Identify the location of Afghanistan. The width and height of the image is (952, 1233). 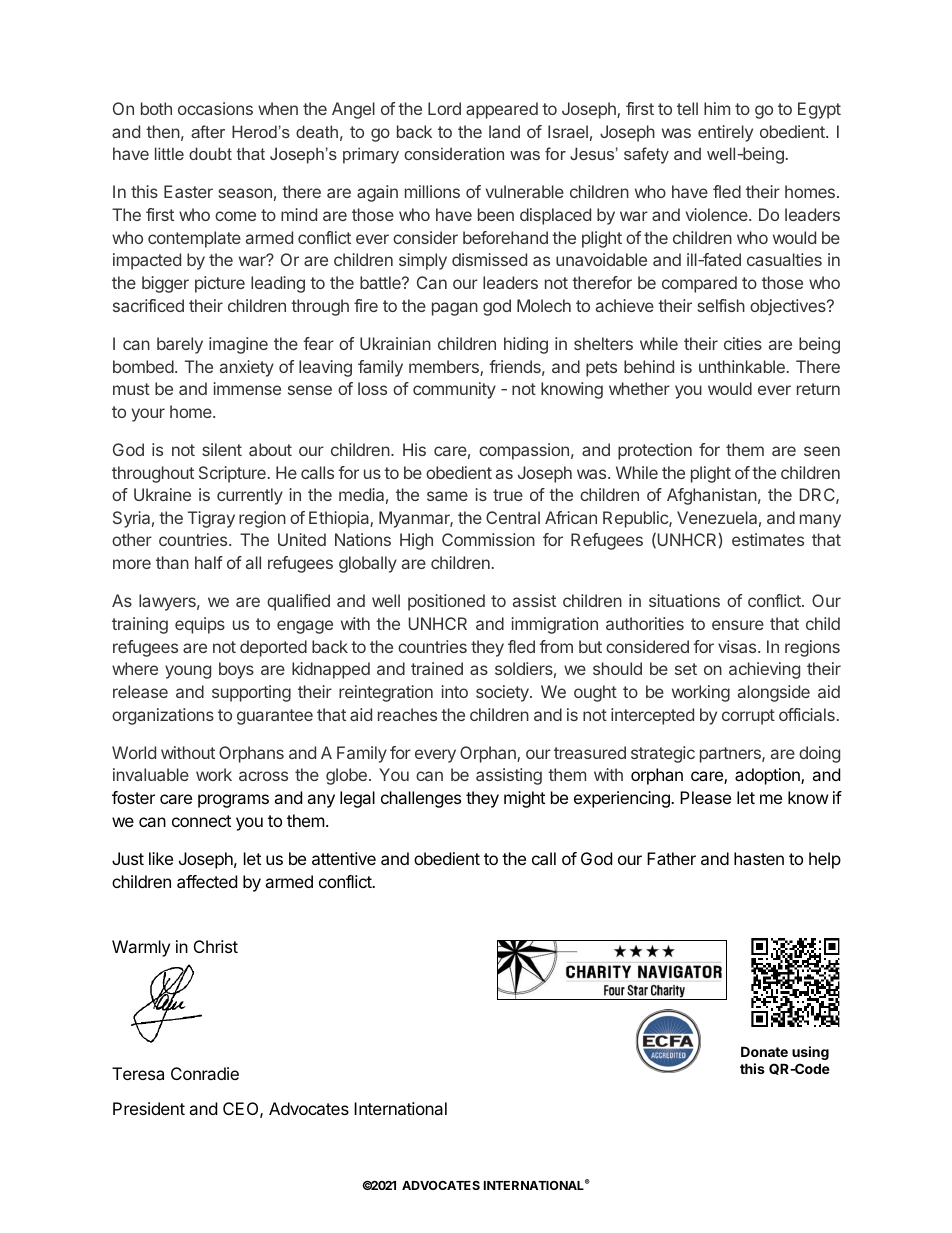
(712, 496).
